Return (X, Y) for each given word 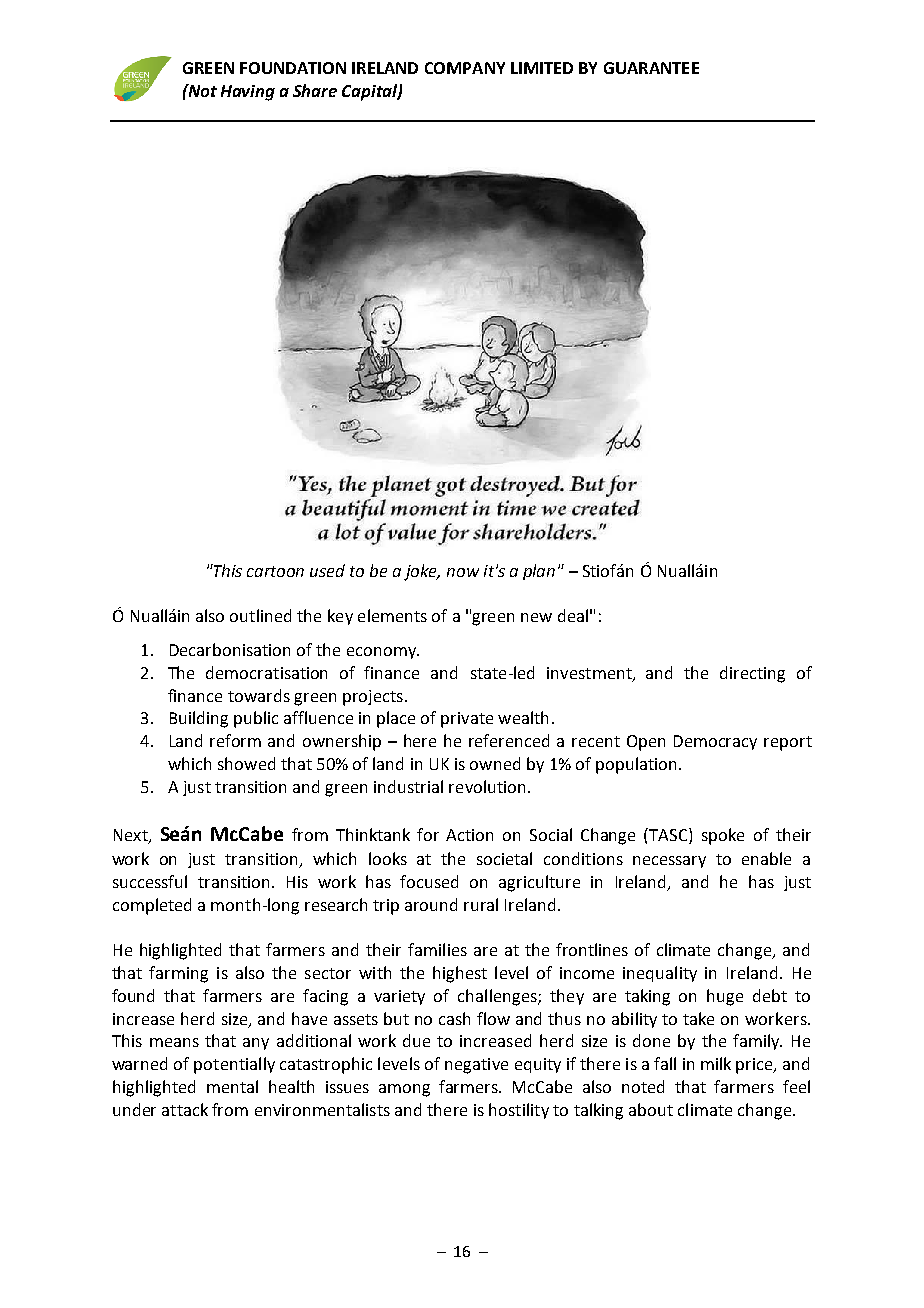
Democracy (715, 742)
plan (539, 572)
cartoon (275, 571)
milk (716, 1063)
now (463, 572)
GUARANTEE (651, 68)
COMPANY (465, 68)
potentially (234, 1065)
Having (248, 93)
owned (495, 763)
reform (235, 740)
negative (476, 1066)
